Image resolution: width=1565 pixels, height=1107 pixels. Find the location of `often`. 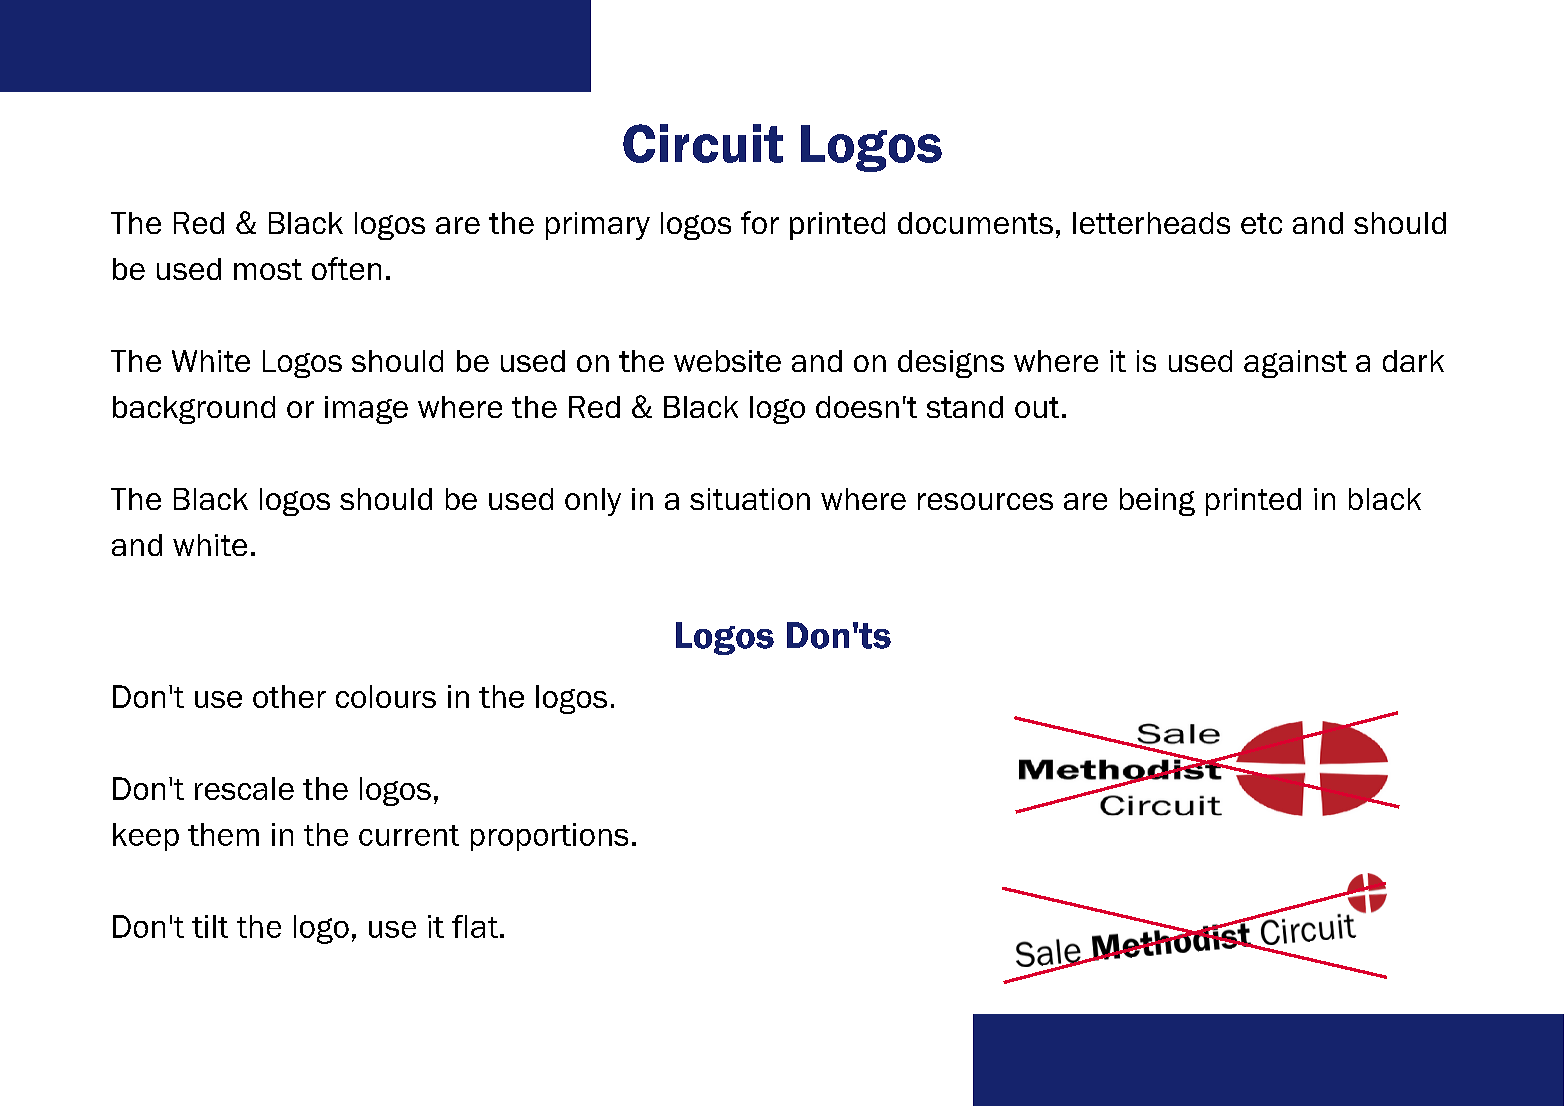

often is located at coordinates (346, 268).
